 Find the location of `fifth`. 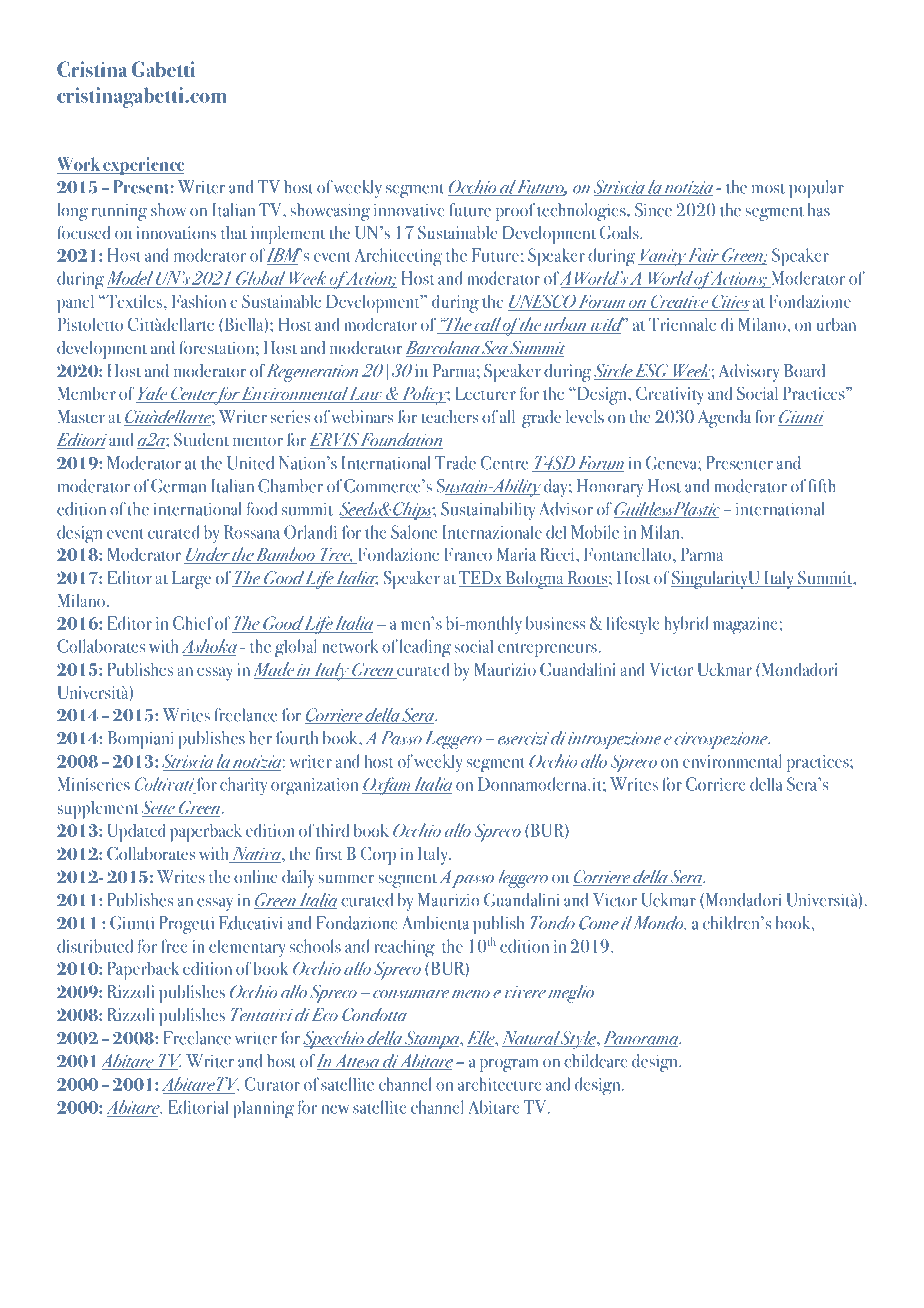

fifth is located at coordinates (822, 486).
